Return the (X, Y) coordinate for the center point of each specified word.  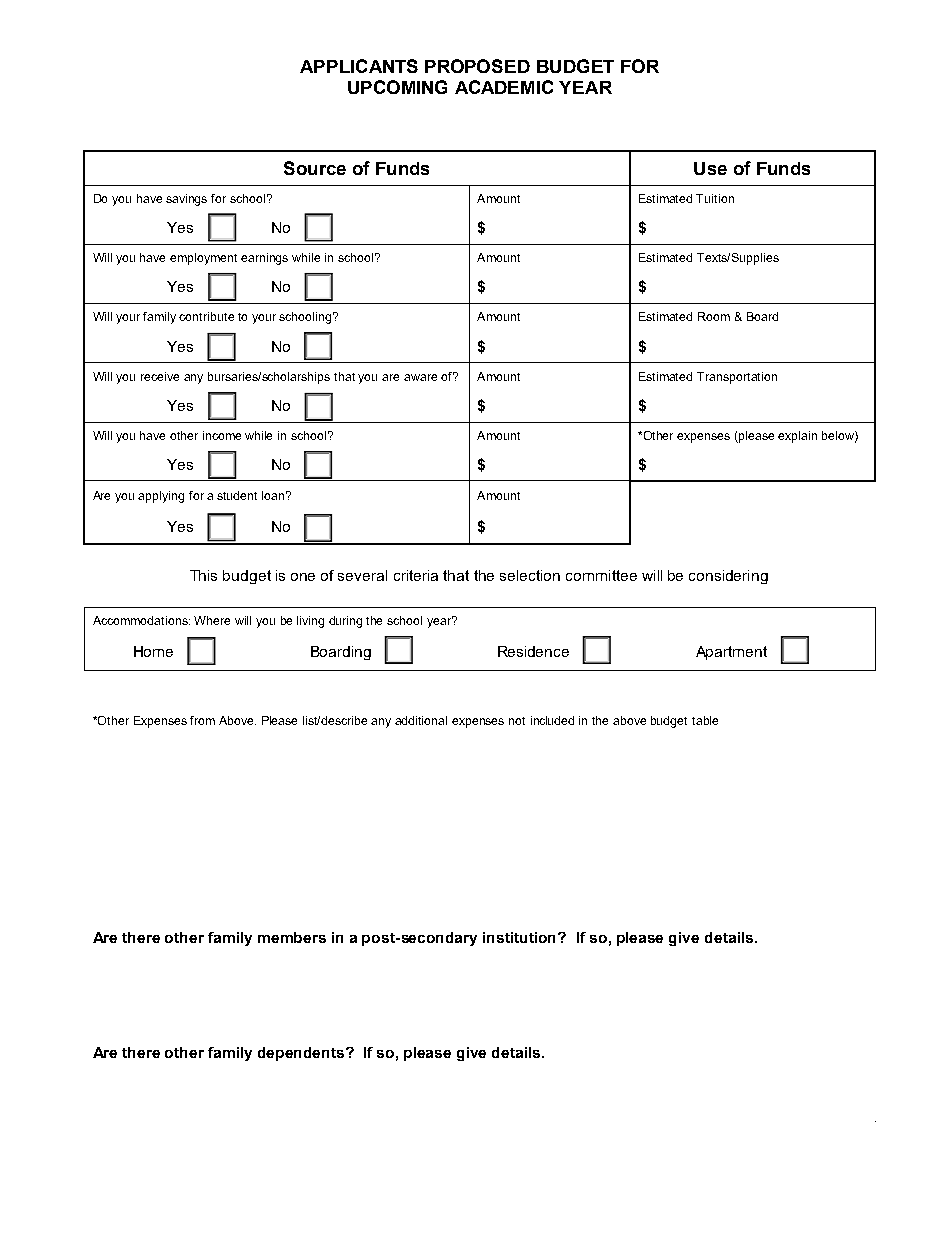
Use (710, 168)
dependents (302, 1054)
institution (521, 937)
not (517, 721)
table (705, 720)
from (202, 720)
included (552, 720)
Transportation (737, 378)
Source (315, 168)
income (222, 435)
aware (420, 377)
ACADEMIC (504, 87)
